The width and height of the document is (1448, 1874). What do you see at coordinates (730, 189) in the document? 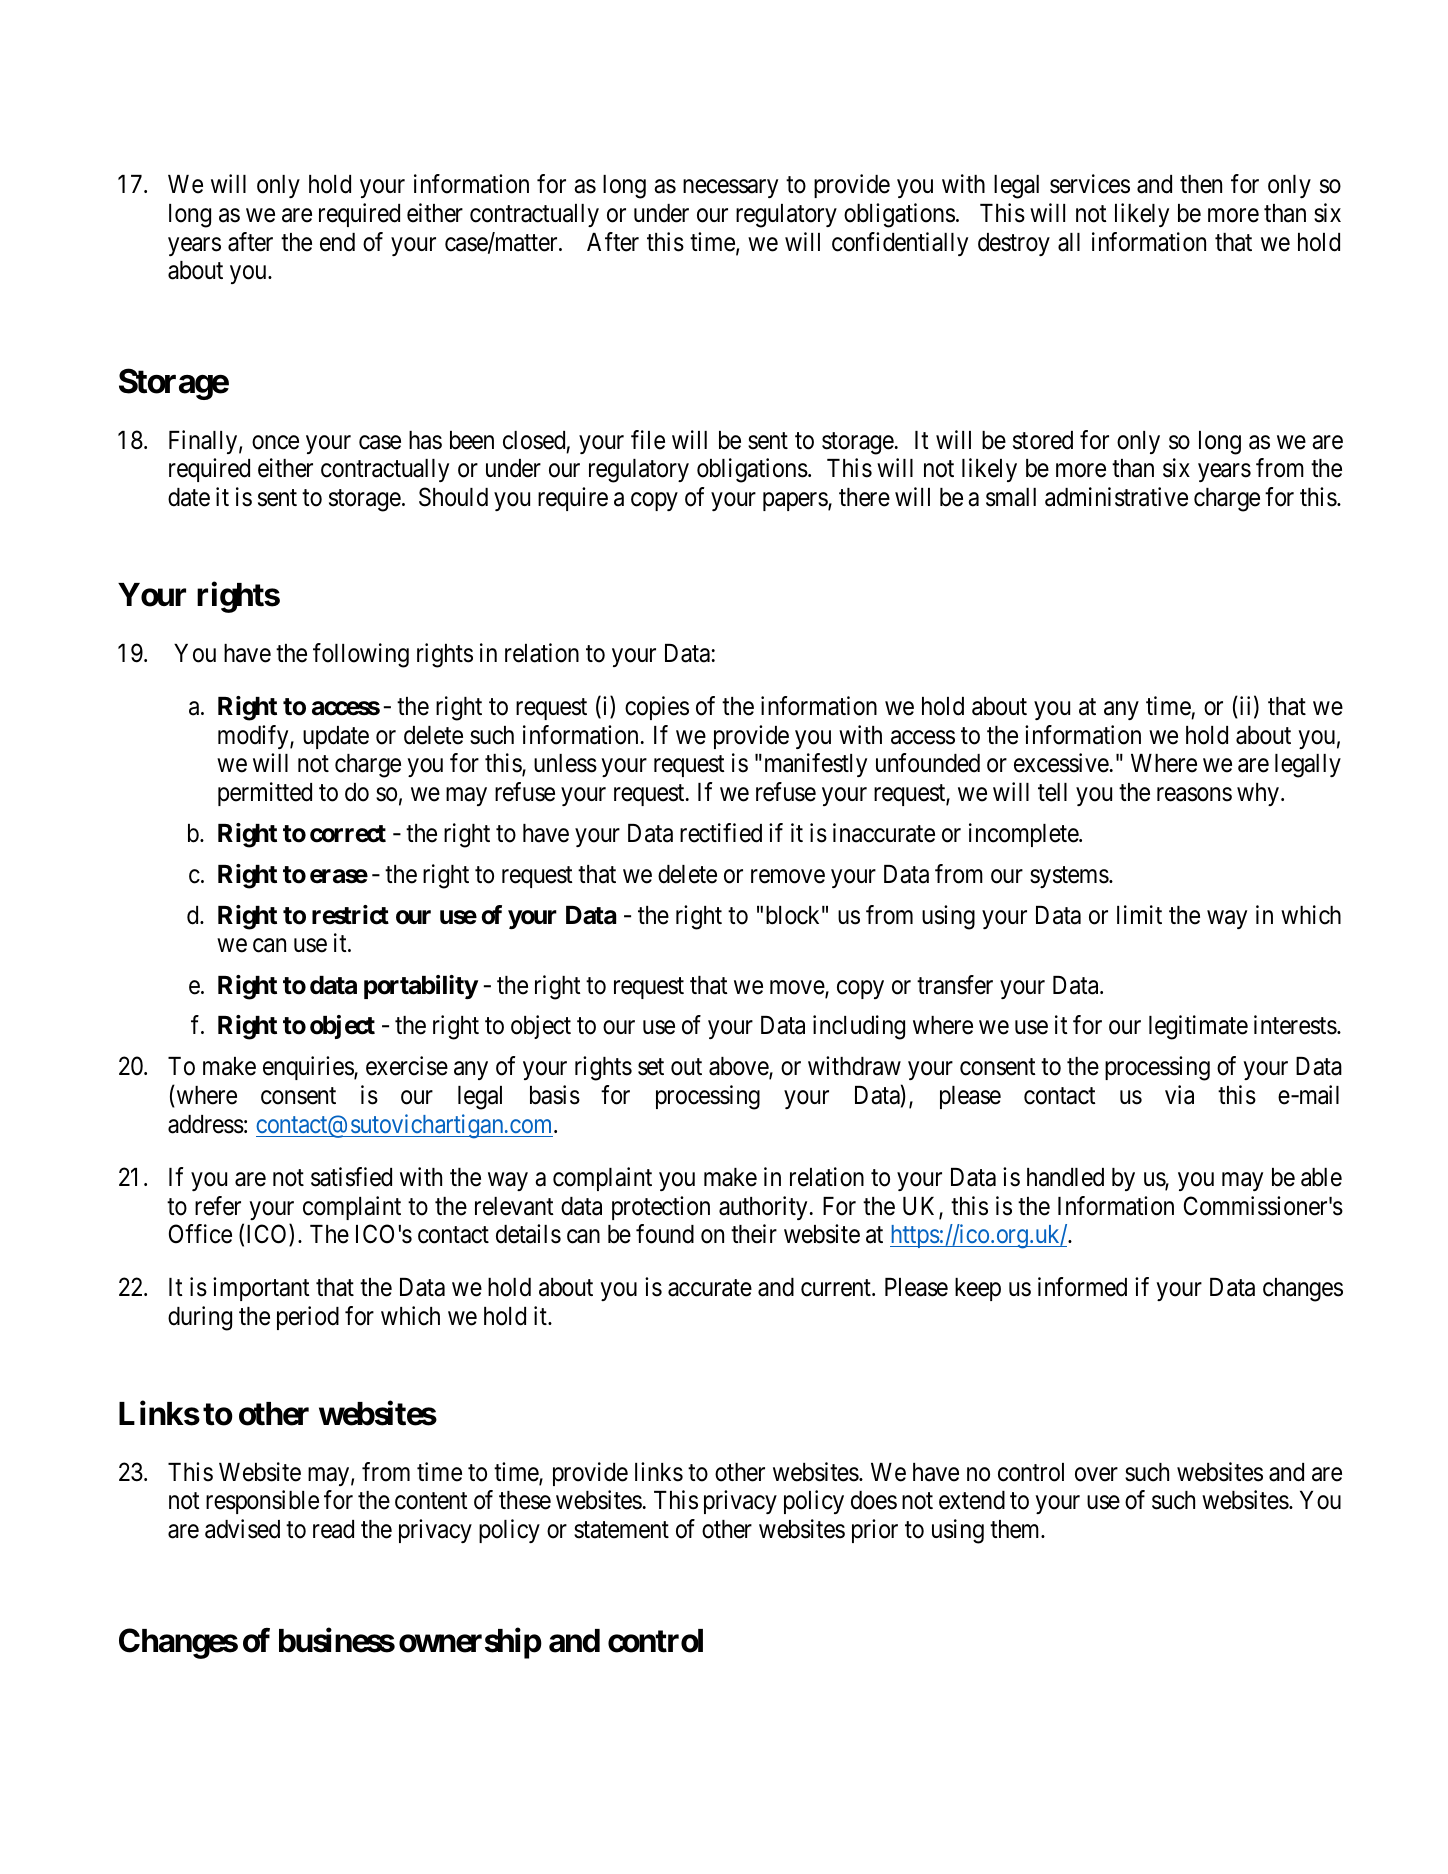
I see `necessary` at bounding box center [730, 189].
